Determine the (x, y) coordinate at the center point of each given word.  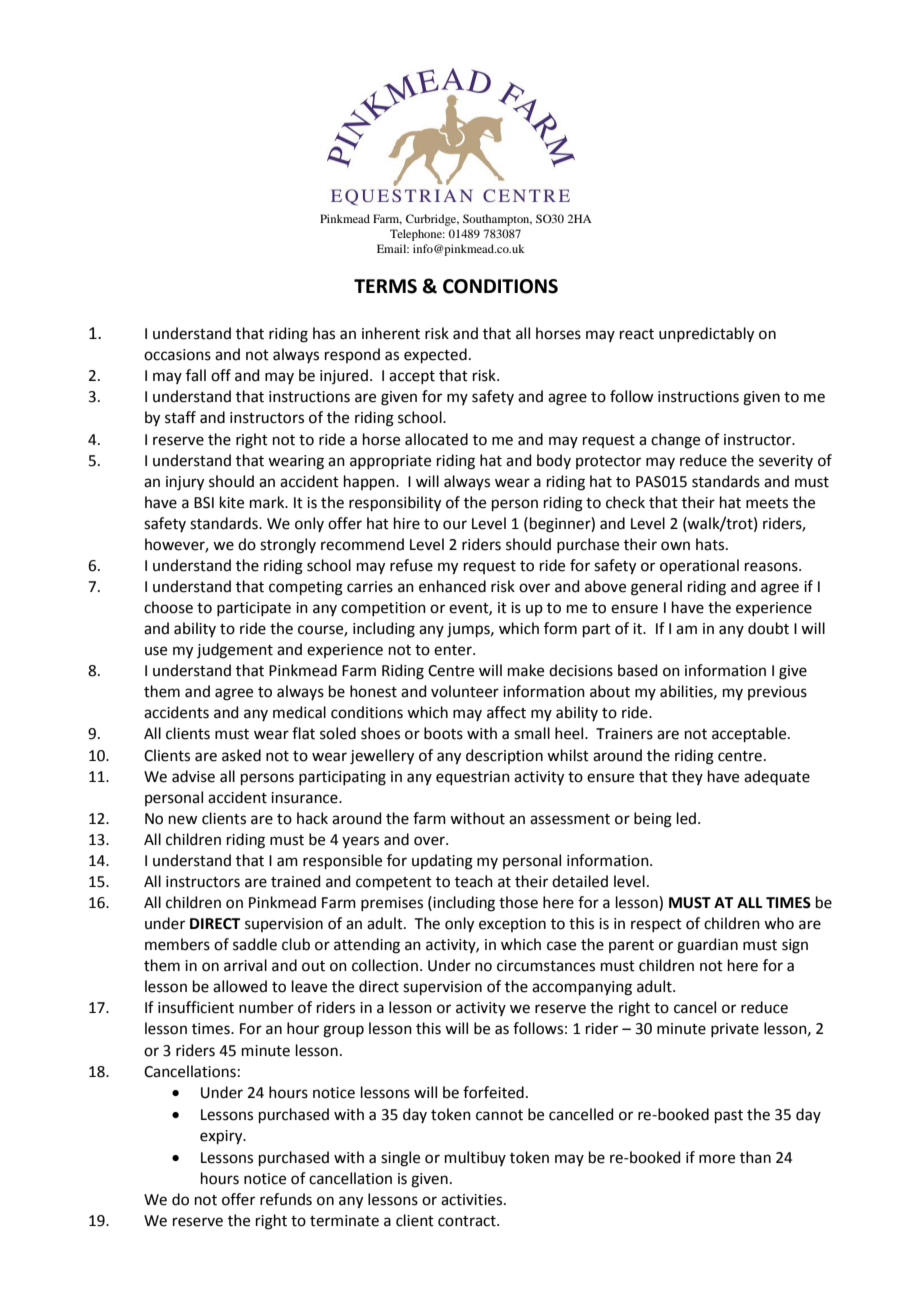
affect (506, 712)
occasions (177, 355)
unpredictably (706, 335)
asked (241, 755)
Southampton (497, 220)
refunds (286, 1199)
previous (777, 693)
